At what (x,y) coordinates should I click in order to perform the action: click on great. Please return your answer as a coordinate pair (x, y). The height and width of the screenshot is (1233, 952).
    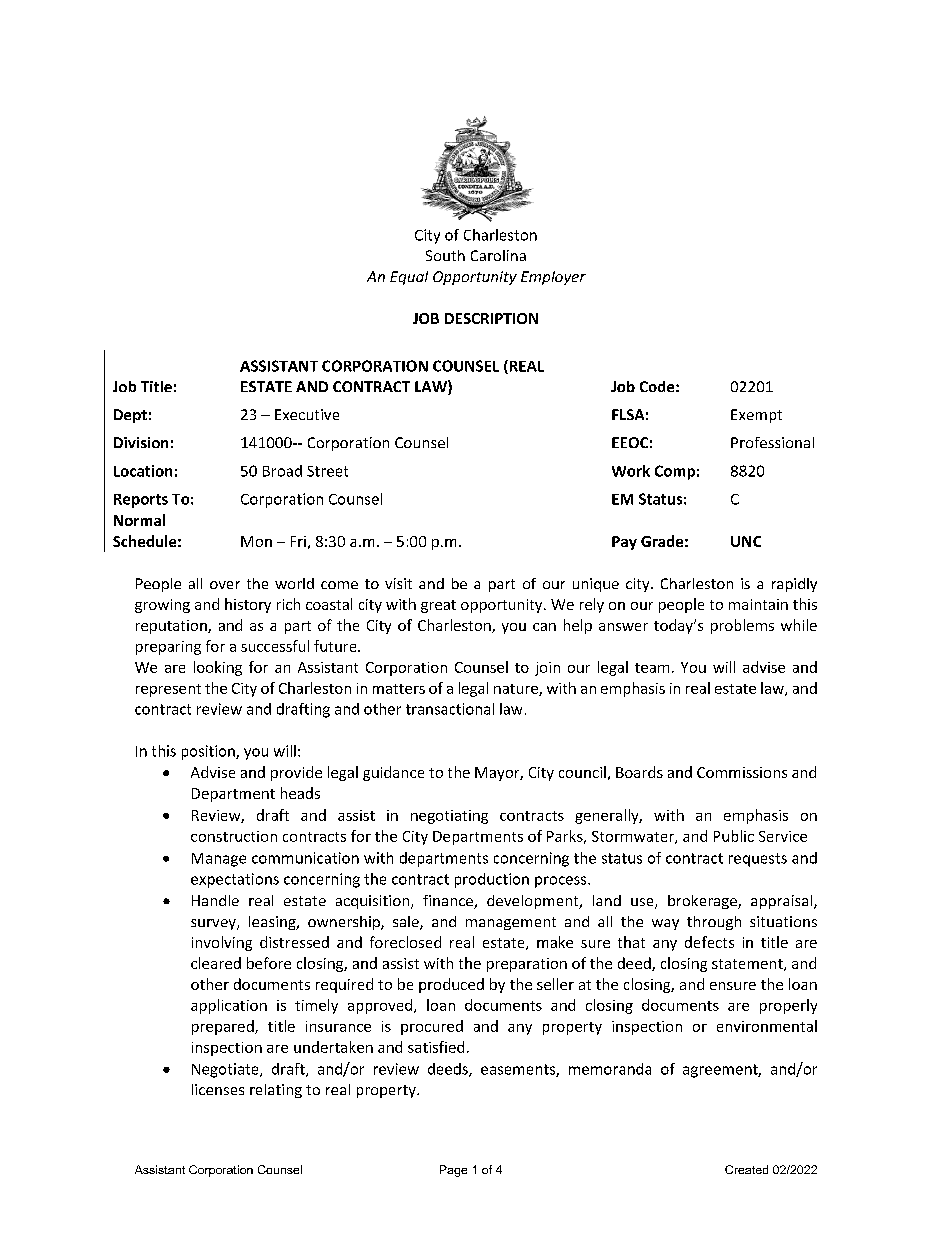
    Looking at the image, I should click on (438, 606).
